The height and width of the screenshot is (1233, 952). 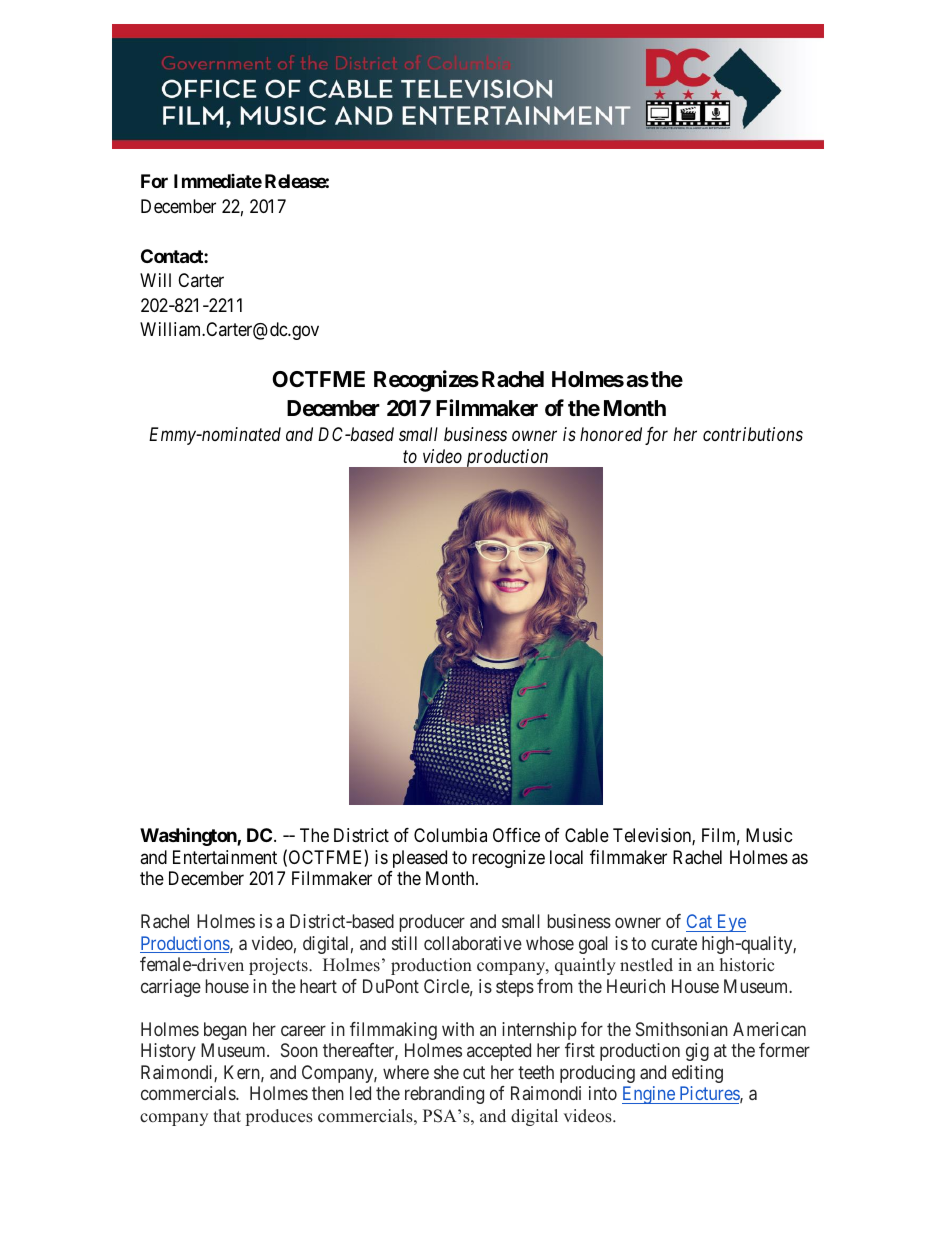 What do you see at coordinates (444, 1095) in the screenshot?
I see `rebranding` at bounding box center [444, 1095].
